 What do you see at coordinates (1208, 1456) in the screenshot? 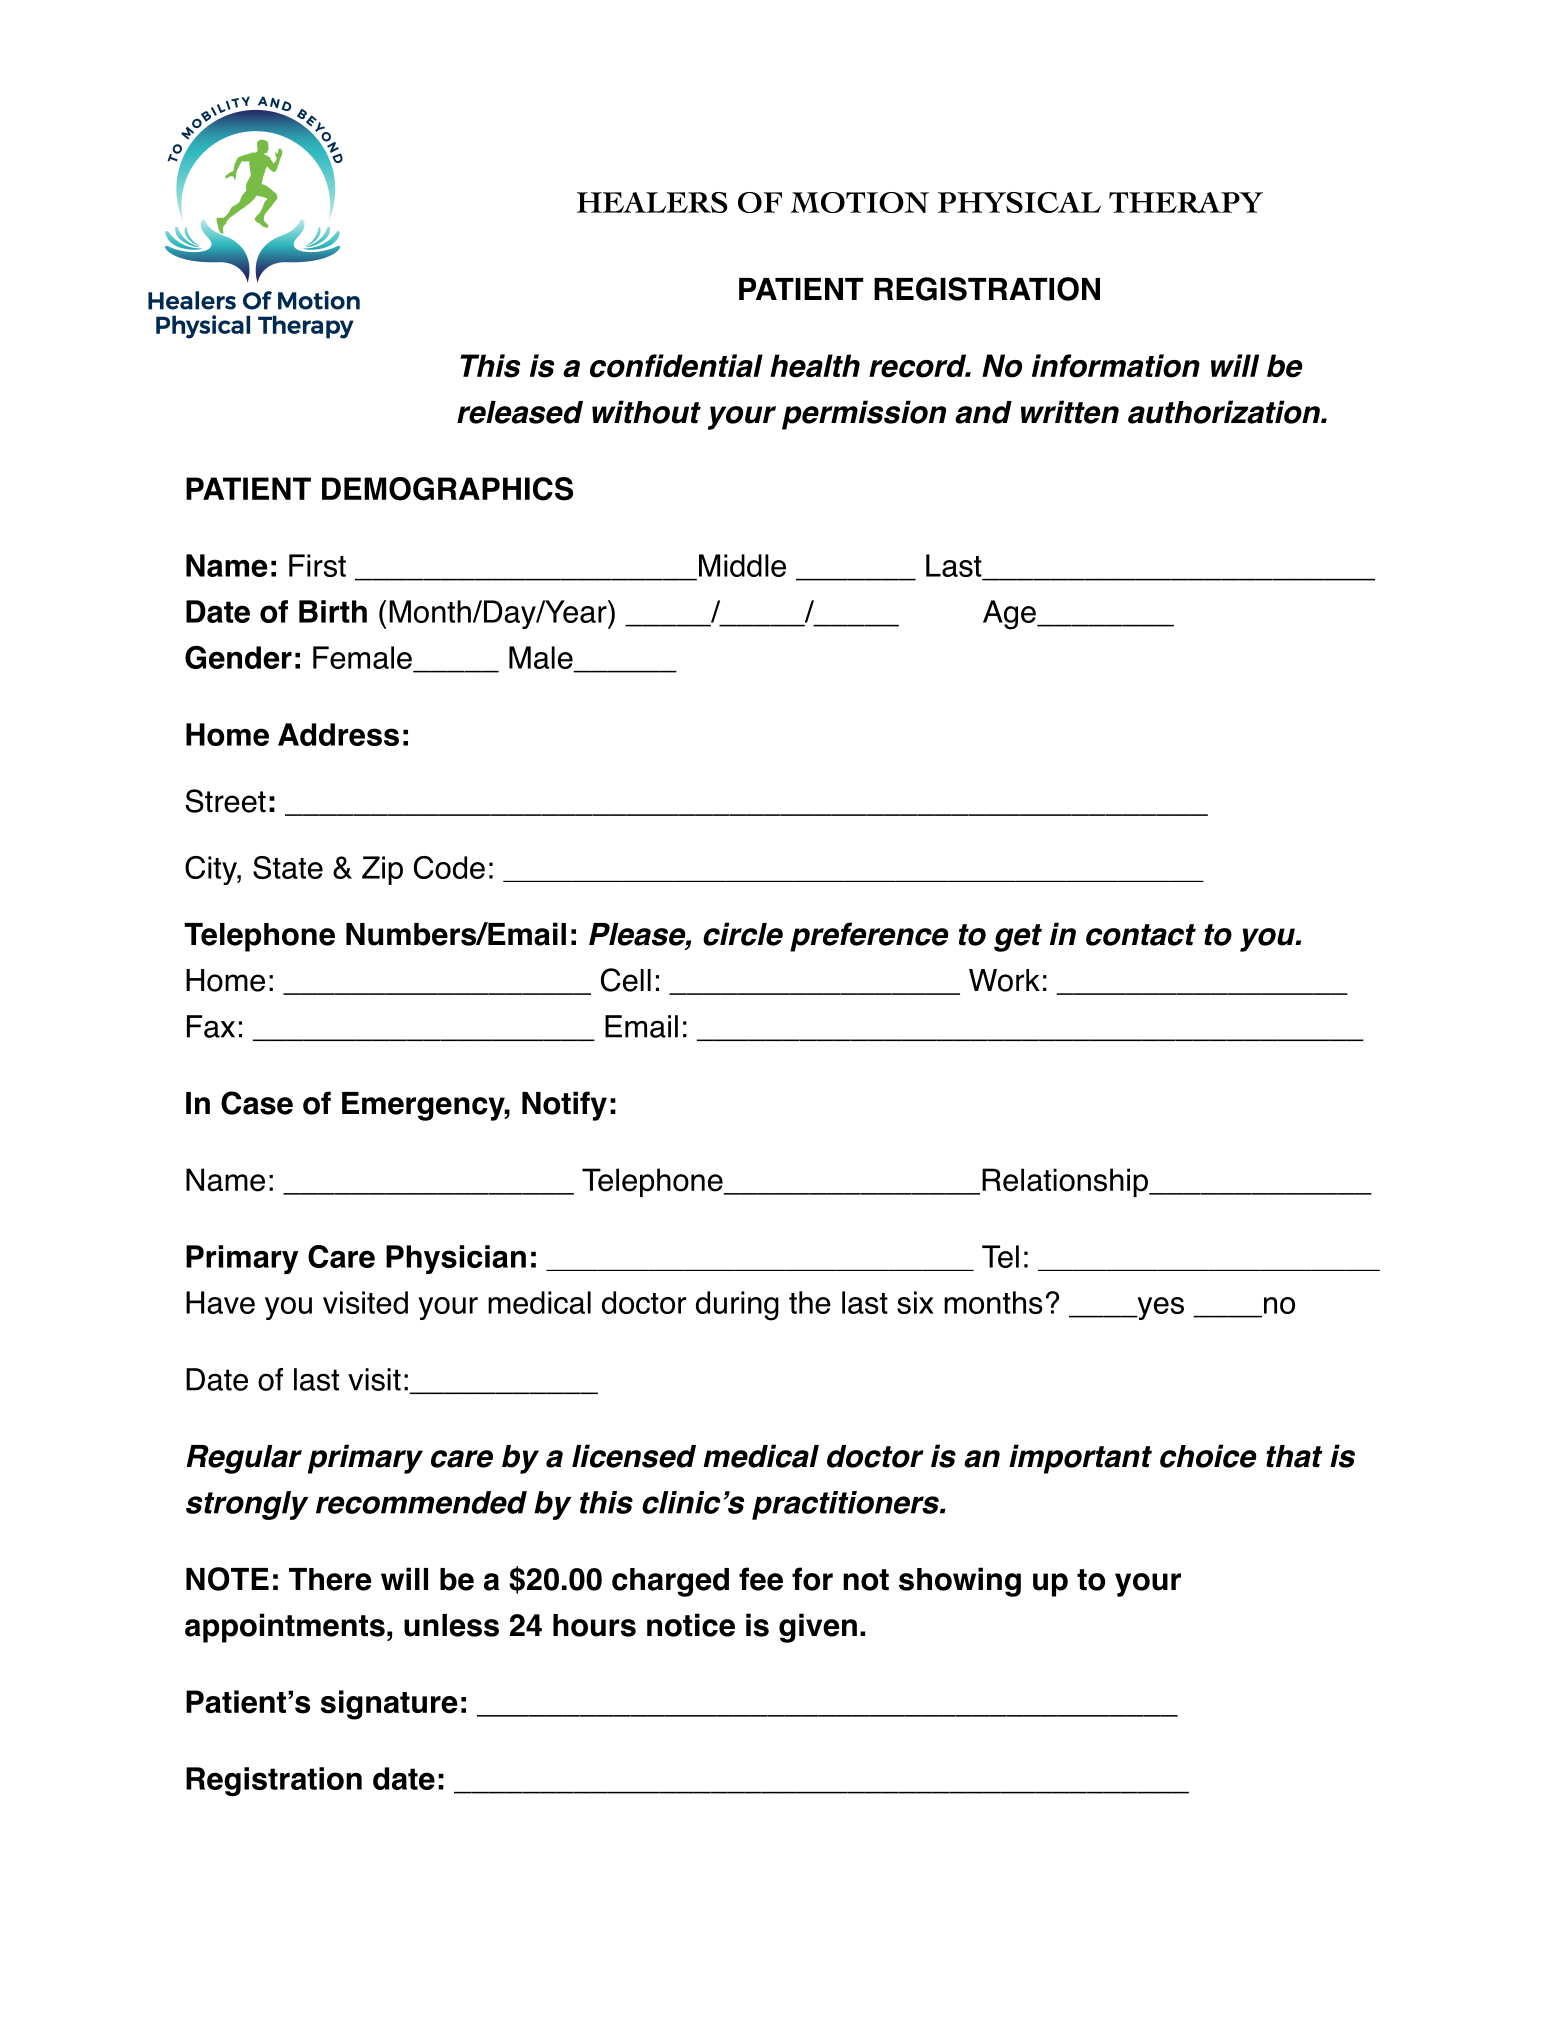
I see `choice` at bounding box center [1208, 1456].
